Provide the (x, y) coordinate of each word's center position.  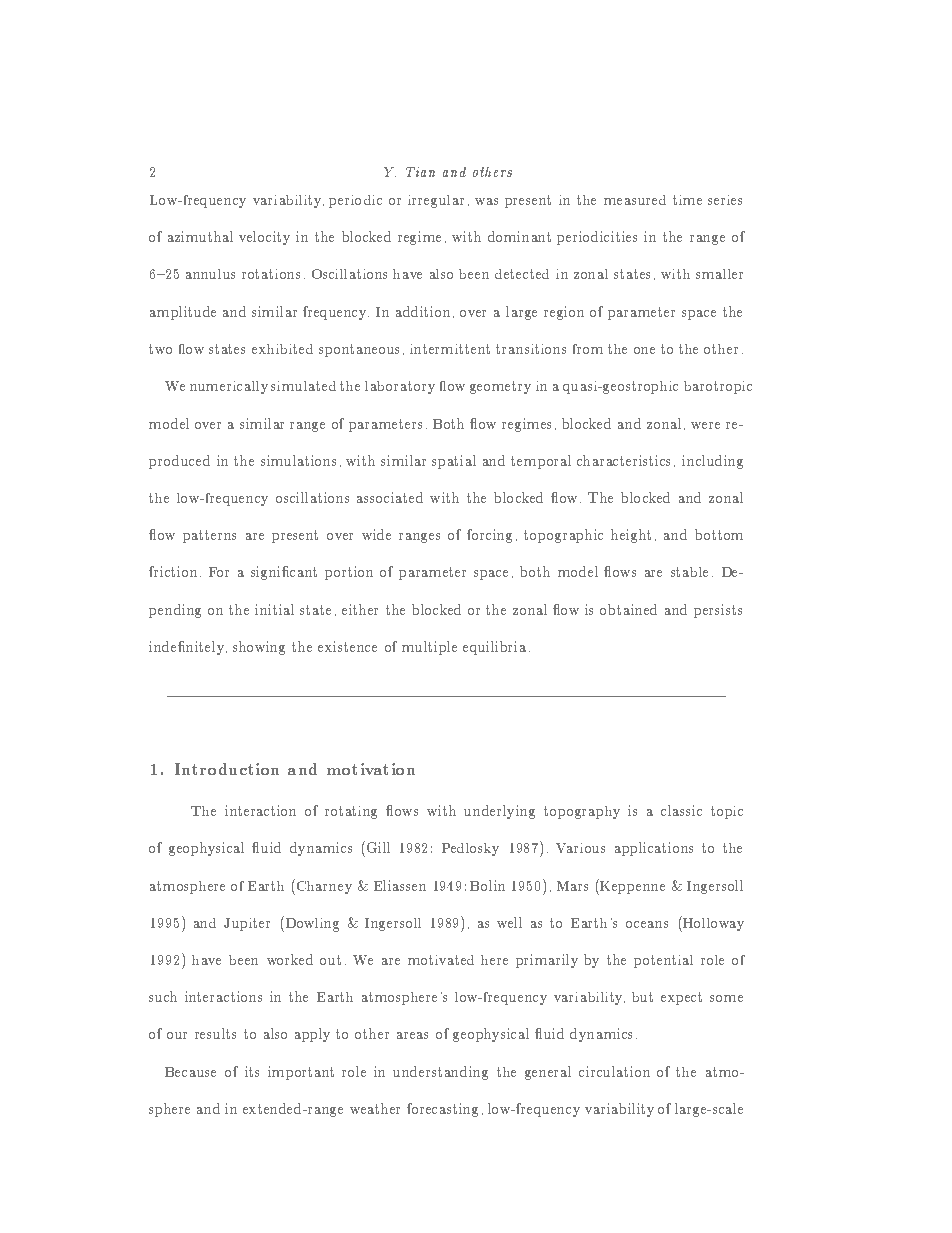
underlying (499, 812)
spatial (454, 462)
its (252, 1071)
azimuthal (200, 236)
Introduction (227, 769)
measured (635, 200)
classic (681, 810)
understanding (440, 1073)
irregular (436, 201)
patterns (209, 536)
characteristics (623, 460)
